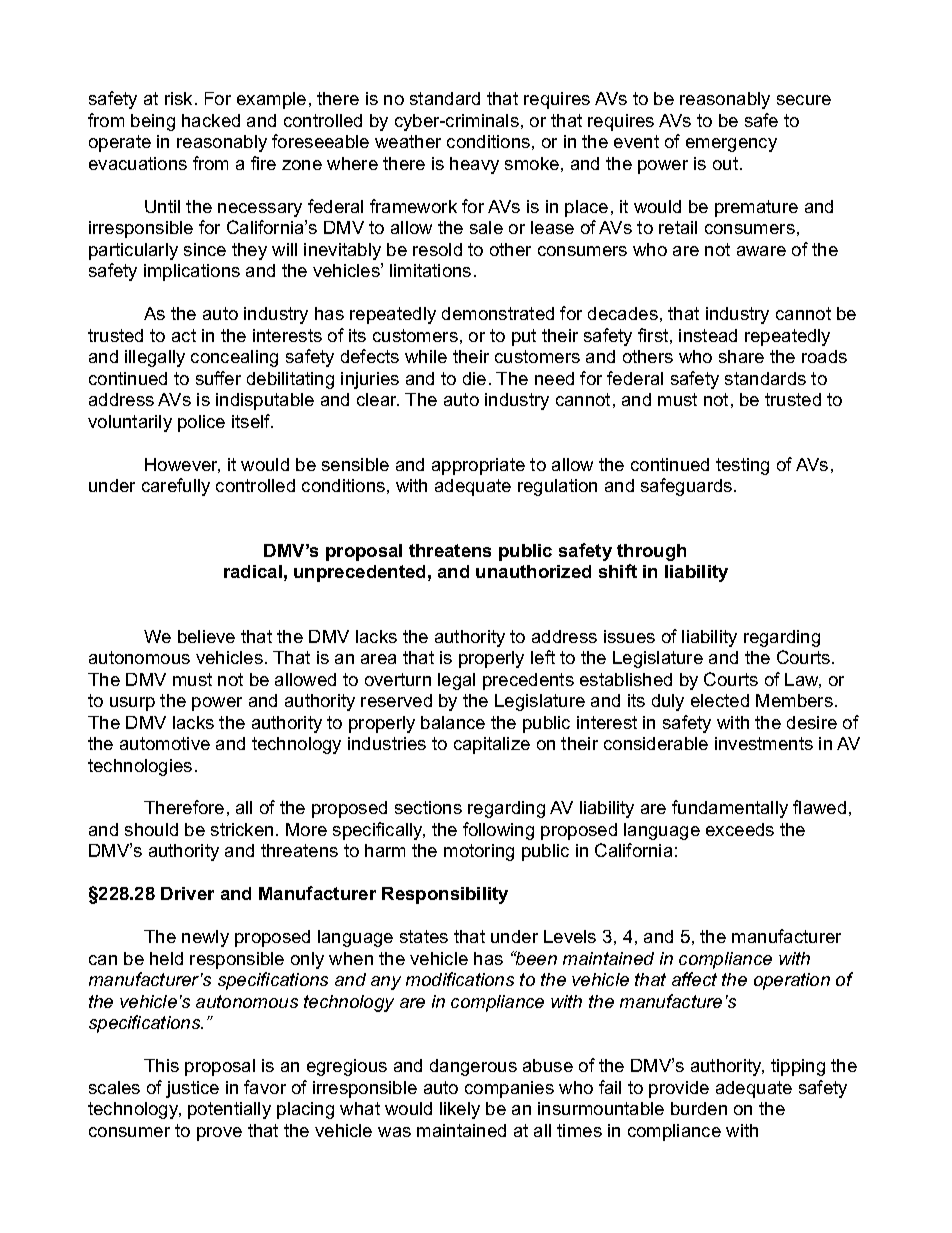 Image resolution: width=952 pixels, height=1233 pixels. Describe the element at coordinates (629, 636) in the document. I see `issues` at that location.
